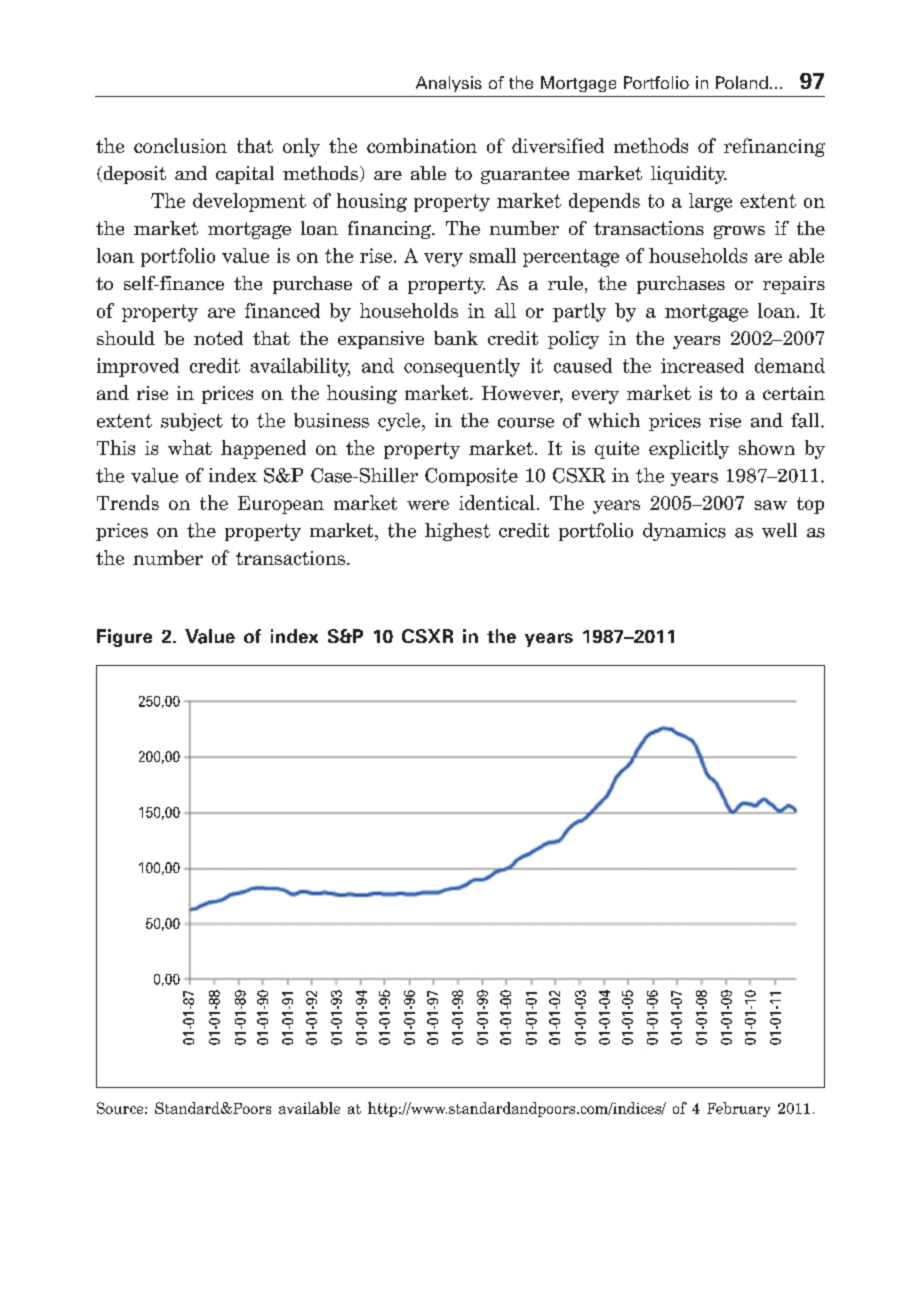 The image size is (921, 1316). I want to click on highest, so click(457, 532).
